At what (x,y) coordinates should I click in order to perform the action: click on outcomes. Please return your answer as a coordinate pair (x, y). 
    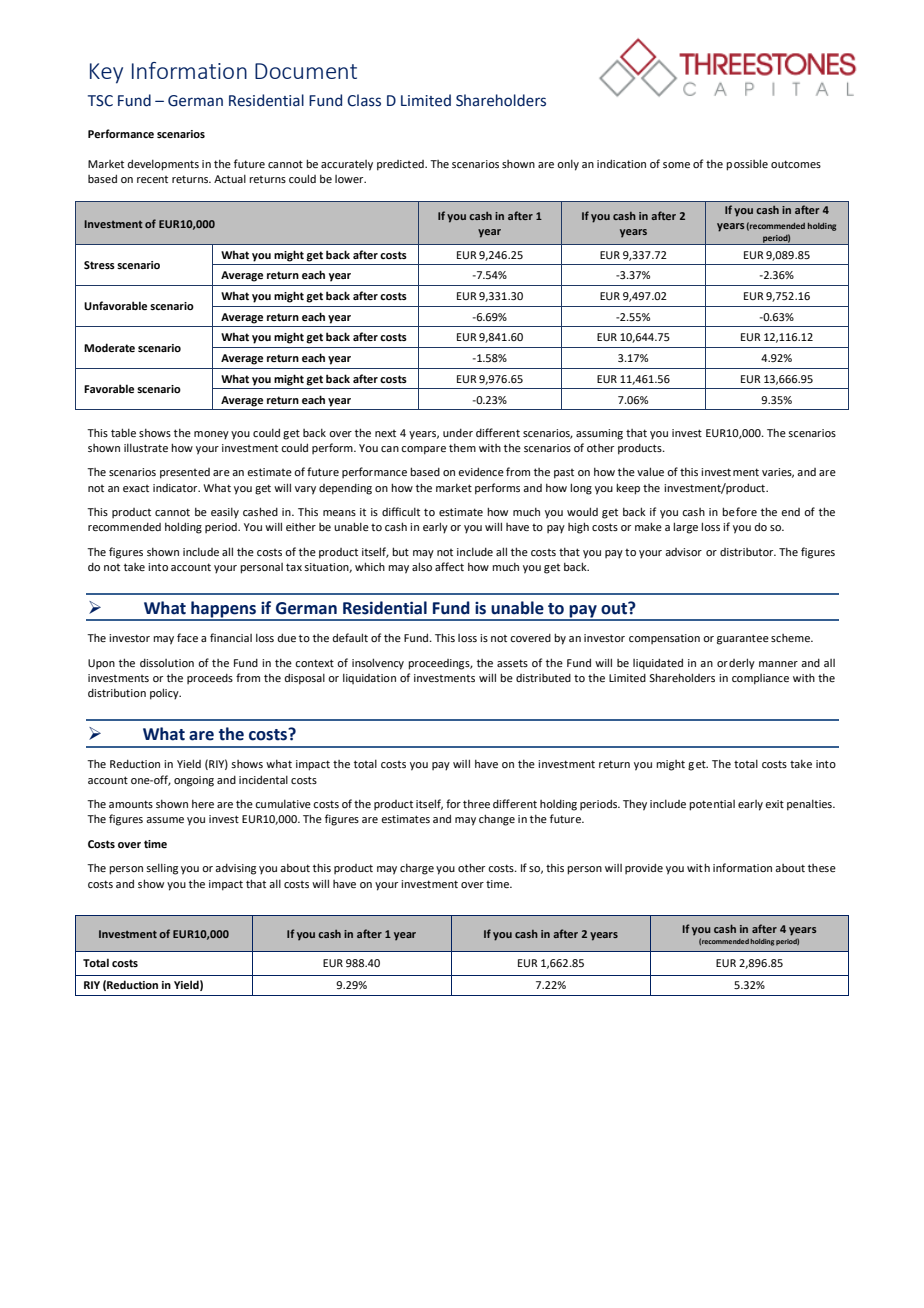
    Looking at the image, I should click on (796, 164).
